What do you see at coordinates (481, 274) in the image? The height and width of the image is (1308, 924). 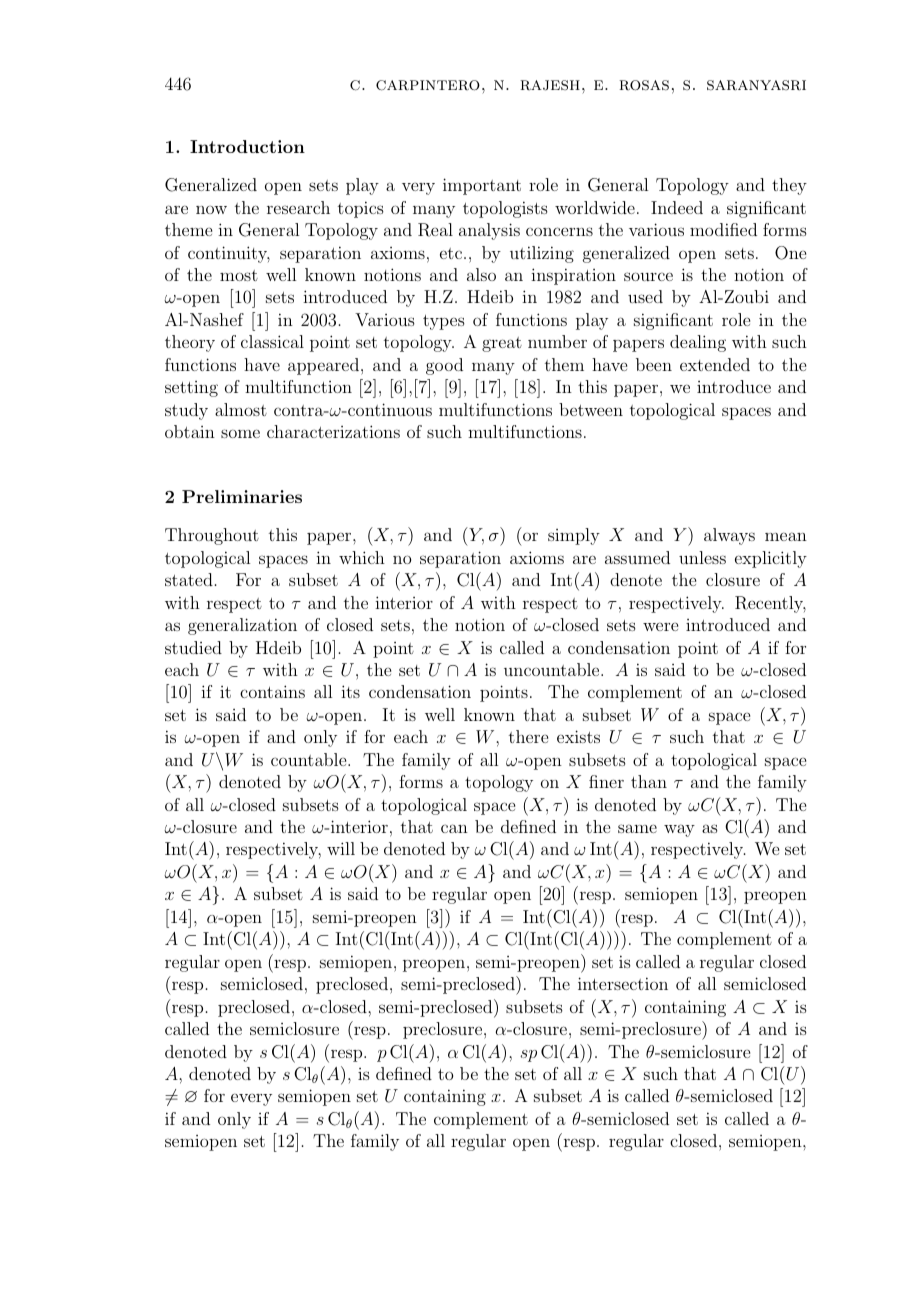 I see `also` at bounding box center [481, 274].
